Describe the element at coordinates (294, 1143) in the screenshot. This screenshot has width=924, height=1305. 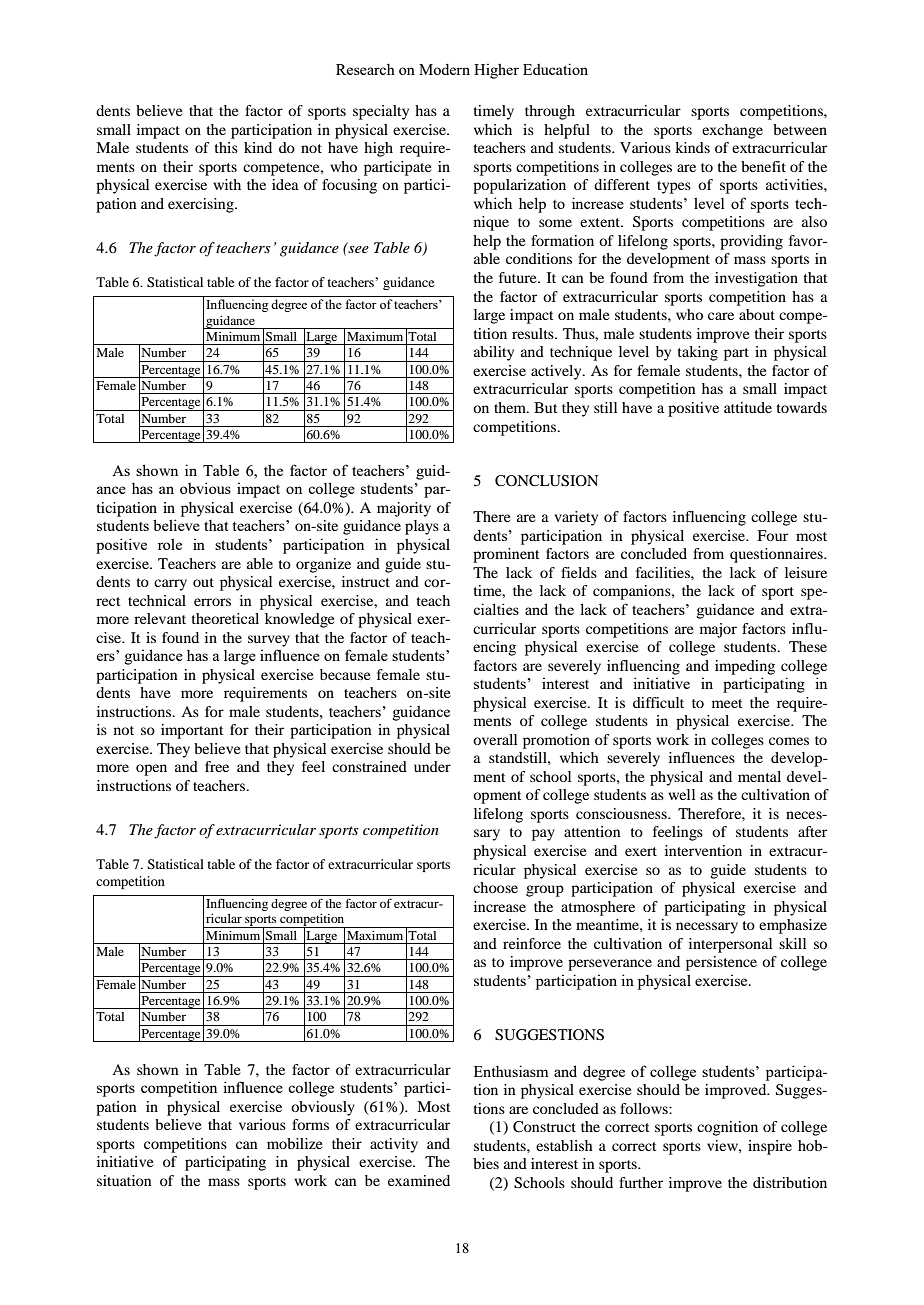
I see `mobilize` at that location.
